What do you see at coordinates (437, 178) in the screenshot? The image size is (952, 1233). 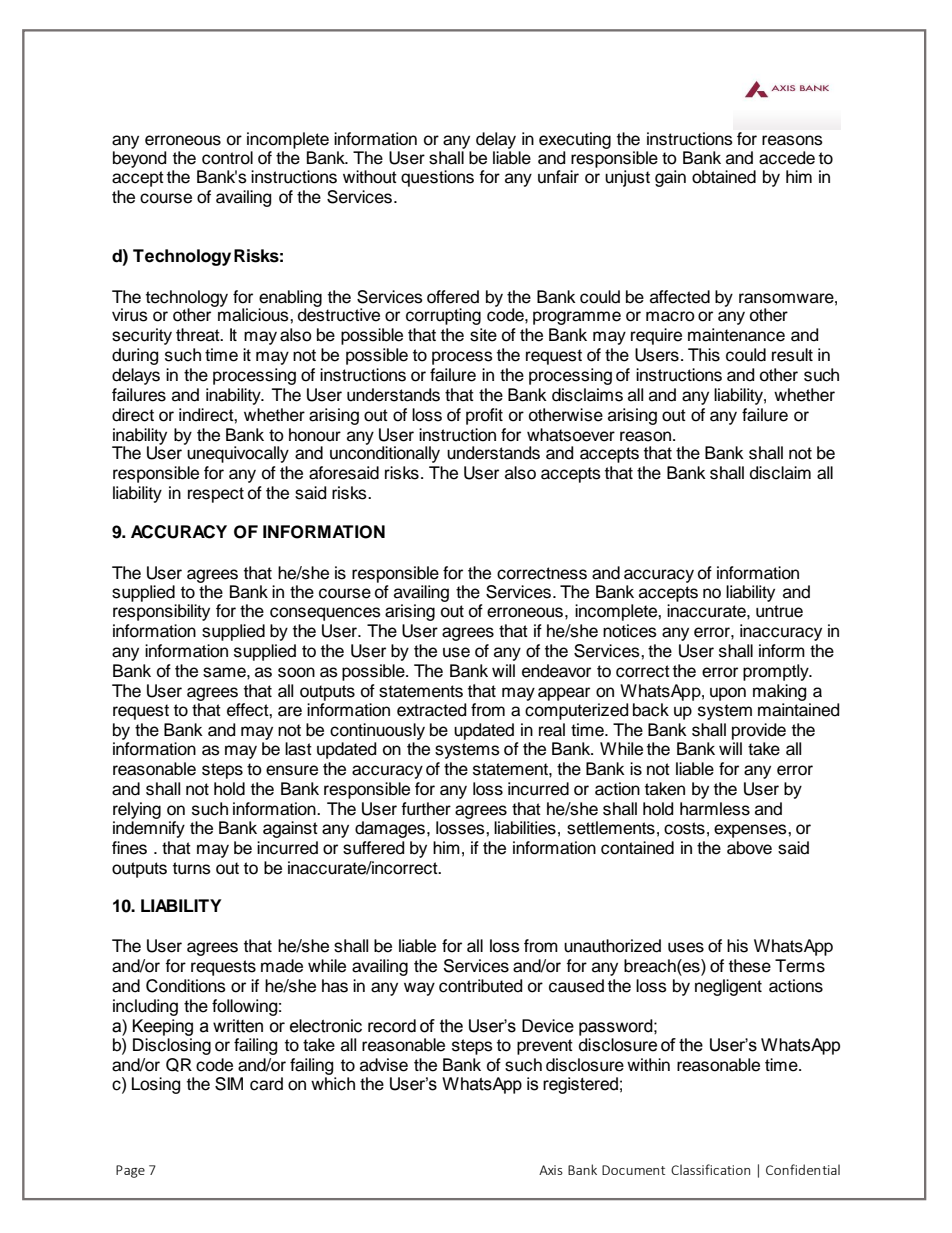 I see `questions` at bounding box center [437, 178].
